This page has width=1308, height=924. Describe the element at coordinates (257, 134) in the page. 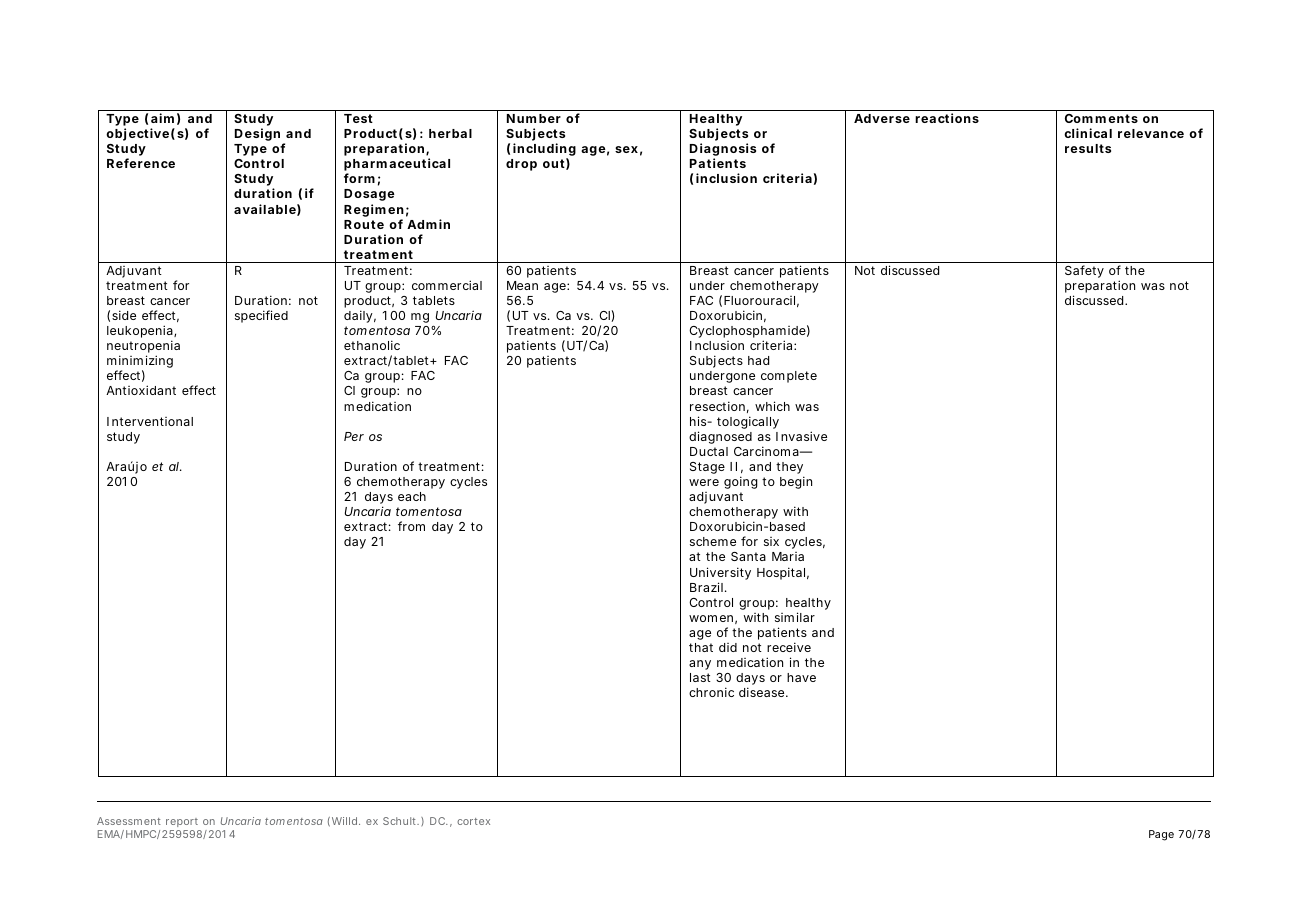

I see `Design` at that location.
